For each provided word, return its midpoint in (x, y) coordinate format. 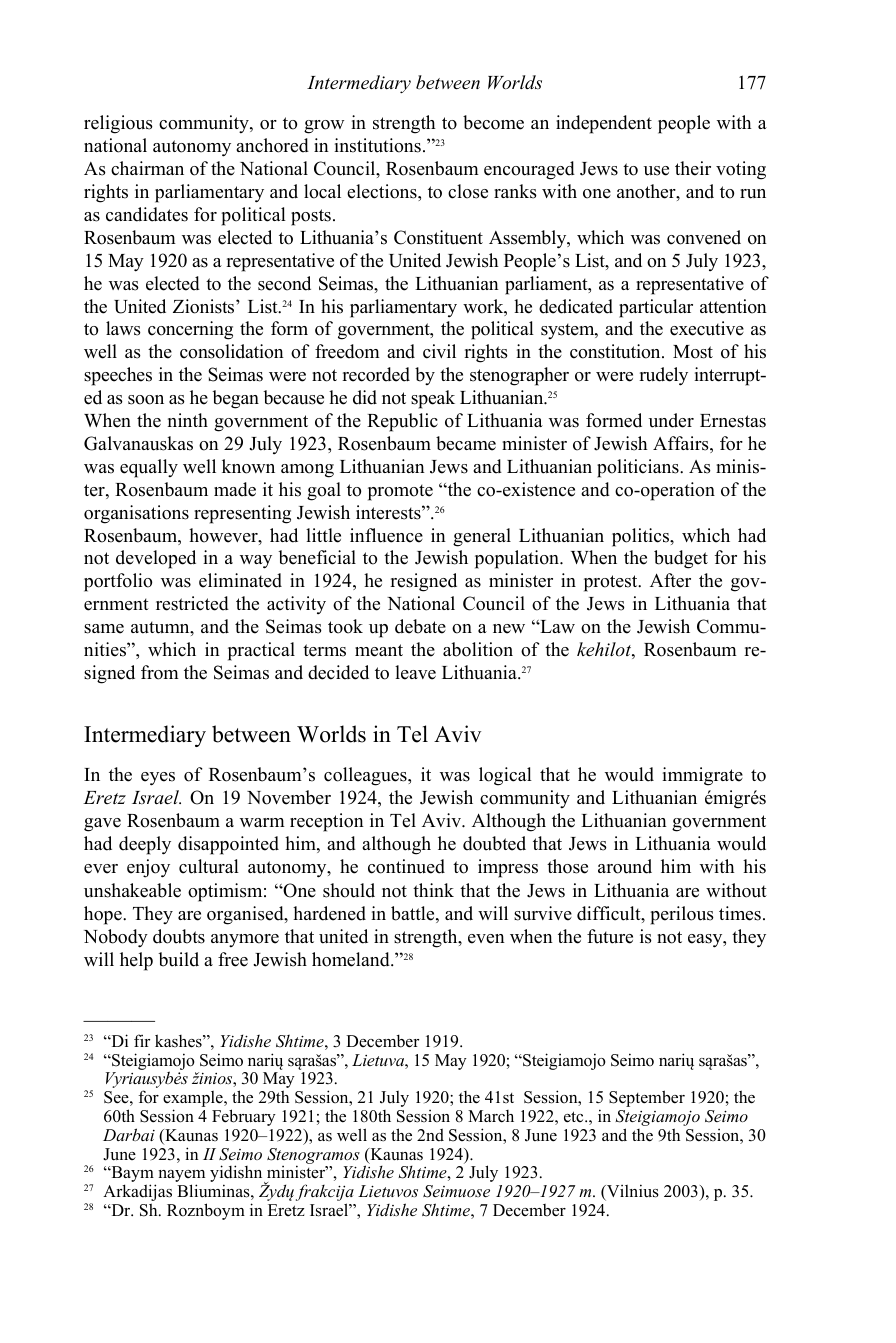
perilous (682, 915)
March (491, 1116)
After (670, 580)
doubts (179, 936)
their (693, 168)
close (468, 191)
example (194, 1100)
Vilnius (632, 1191)
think (433, 890)
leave (415, 672)
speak (433, 399)
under (671, 420)
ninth (188, 420)
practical (261, 651)
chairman (147, 168)
